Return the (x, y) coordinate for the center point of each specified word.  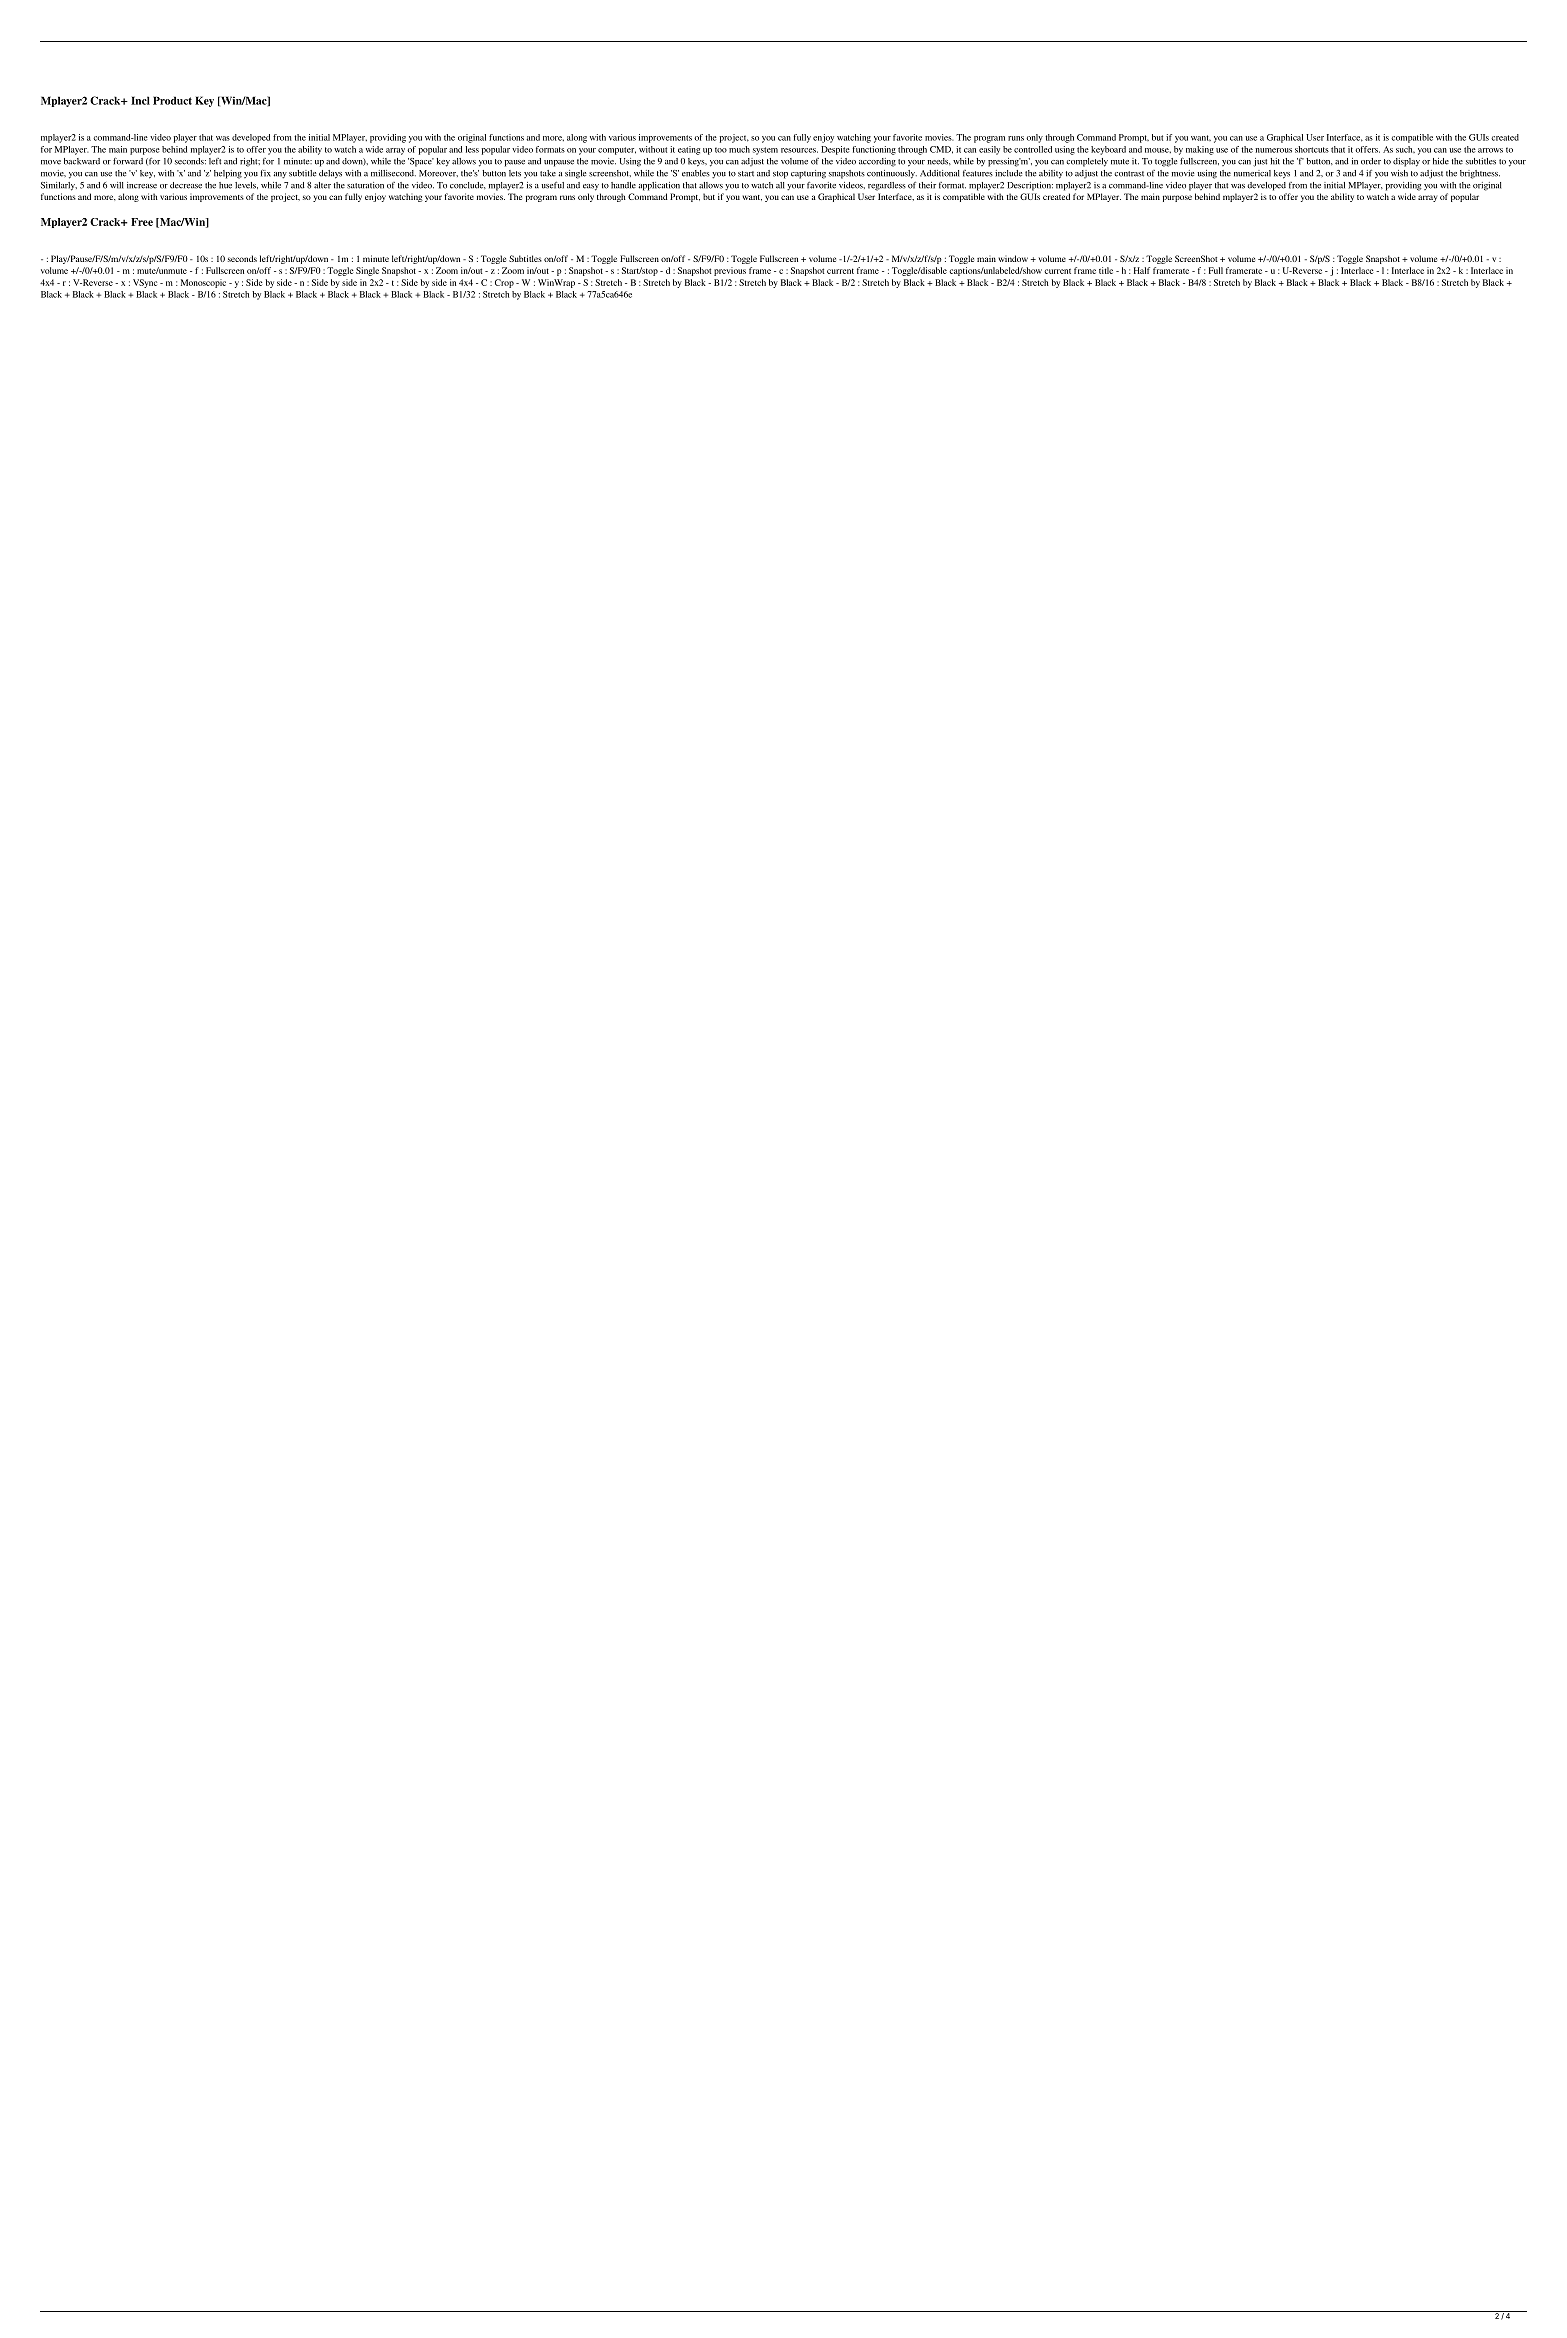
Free (142, 222)
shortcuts (1312, 149)
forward (128, 161)
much (739, 149)
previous (730, 271)
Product (172, 100)
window (1013, 258)
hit (1275, 161)
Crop (504, 283)
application (659, 186)
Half (1142, 270)
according (877, 162)
